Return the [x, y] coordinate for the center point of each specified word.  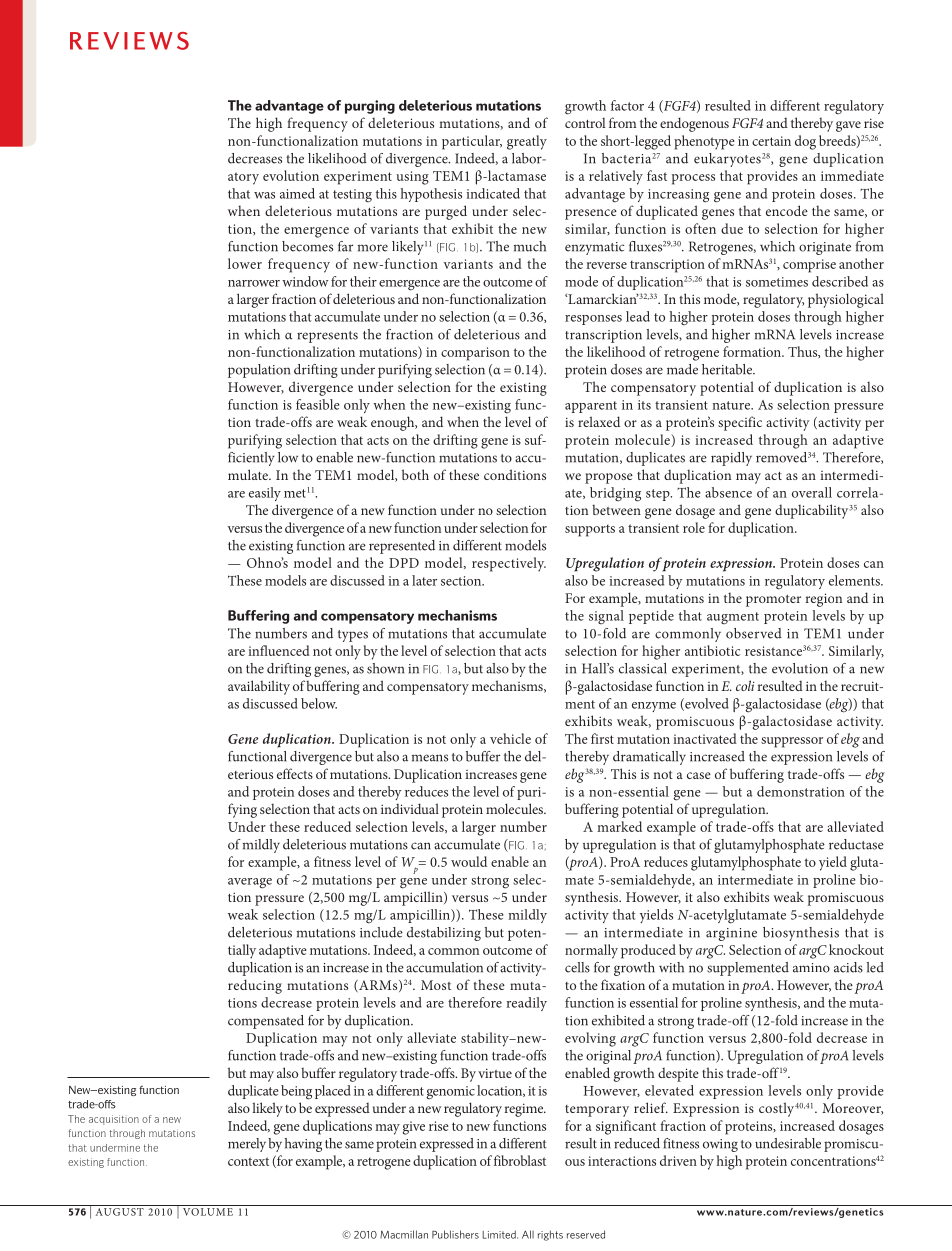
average [250, 883]
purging [370, 107]
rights [550, 1235]
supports [590, 530]
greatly [527, 142]
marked [619, 826]
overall [812, 492]
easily [265, 494]
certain [771, 141]
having [303, 1145]
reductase [856, 844]
